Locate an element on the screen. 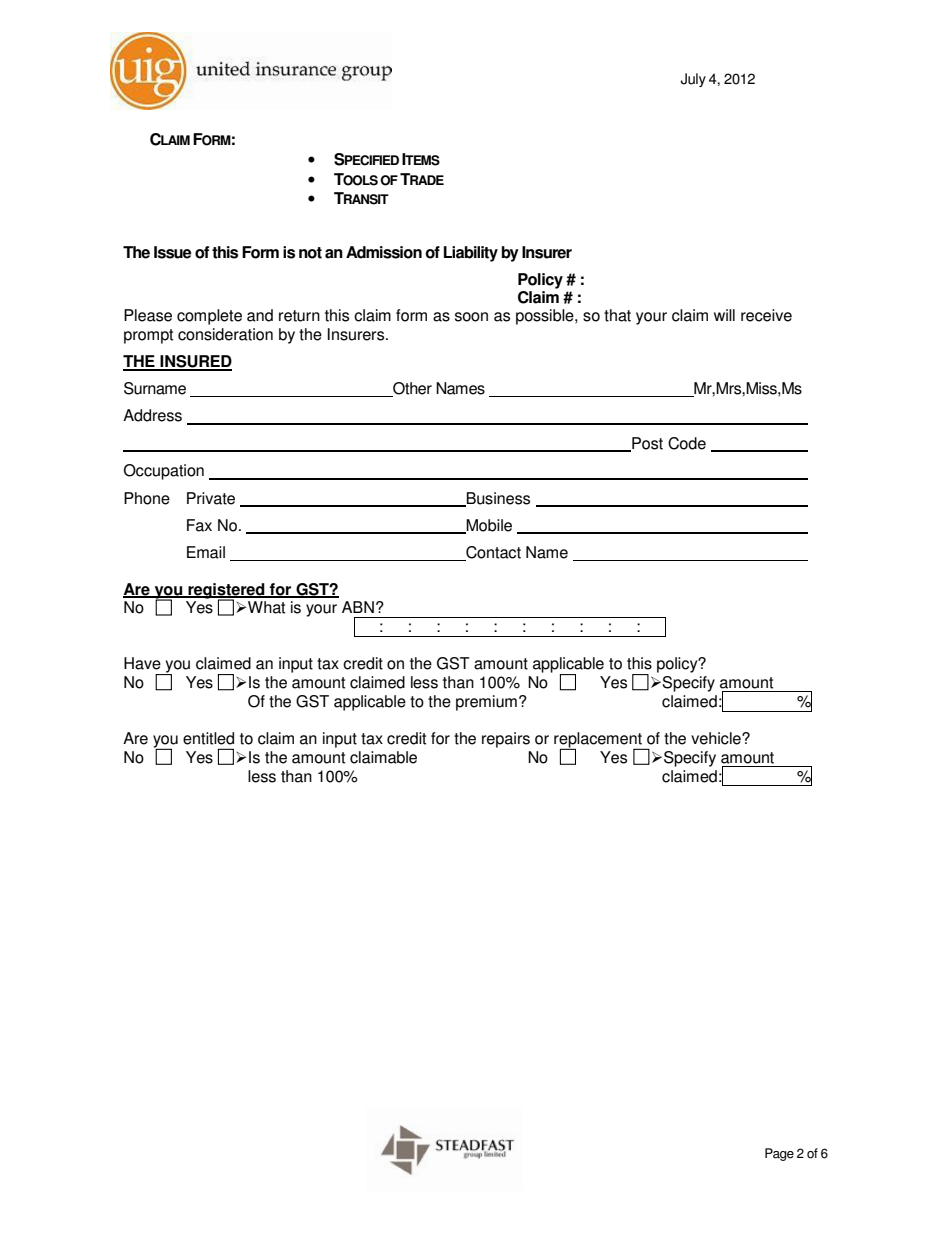 Image resolution: width=952 pixels, height=1233 pixels. July is located at coordinates (693, 80).
